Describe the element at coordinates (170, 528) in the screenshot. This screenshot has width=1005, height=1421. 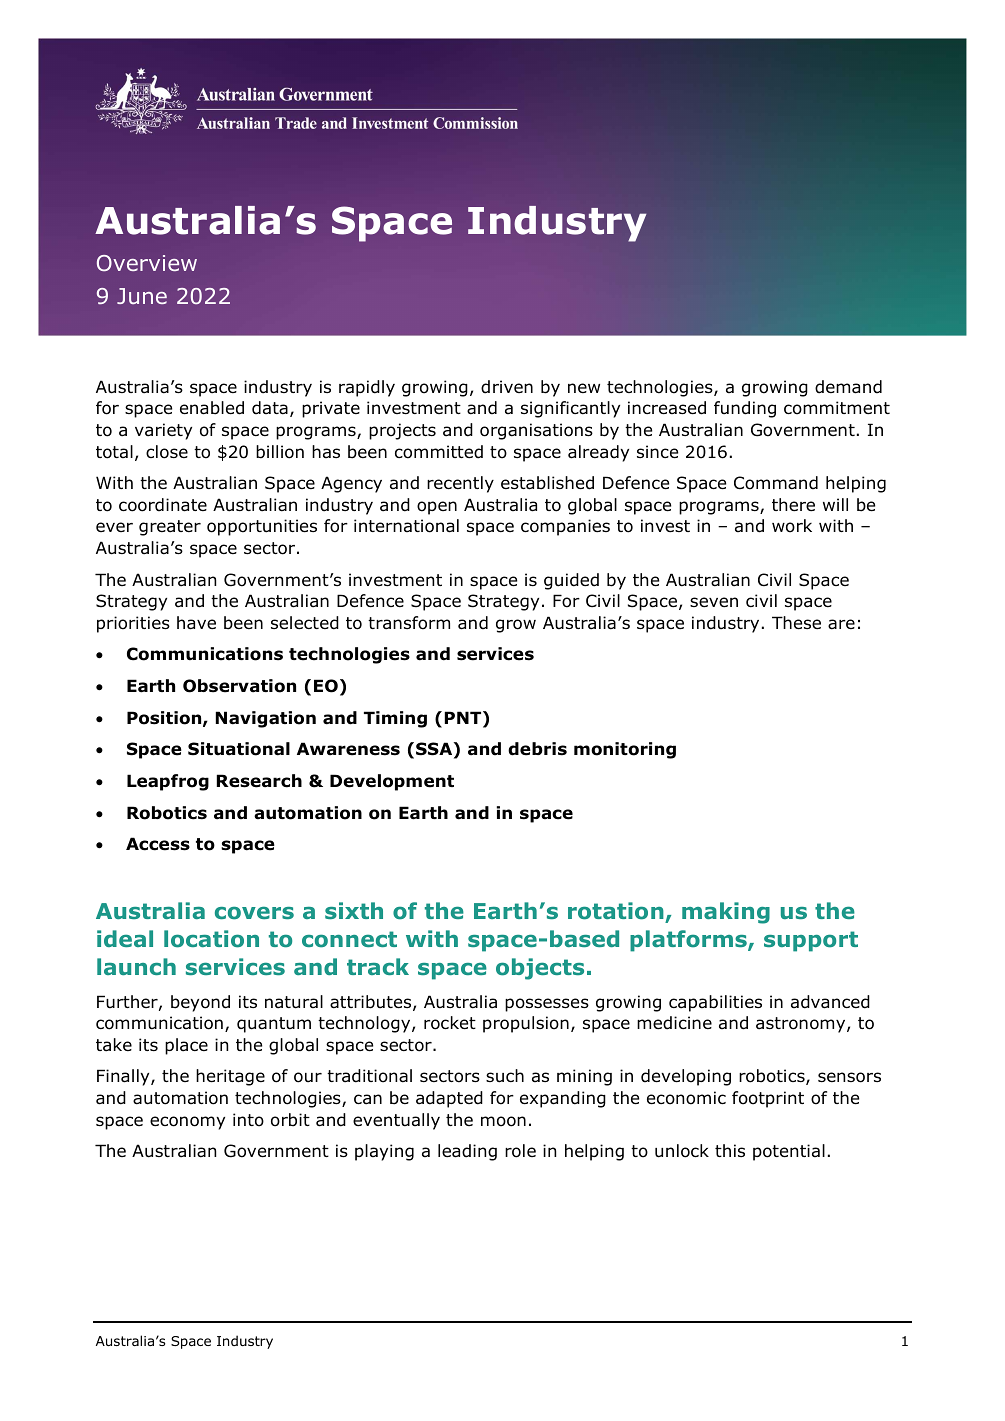
I see `greater` at that location.
